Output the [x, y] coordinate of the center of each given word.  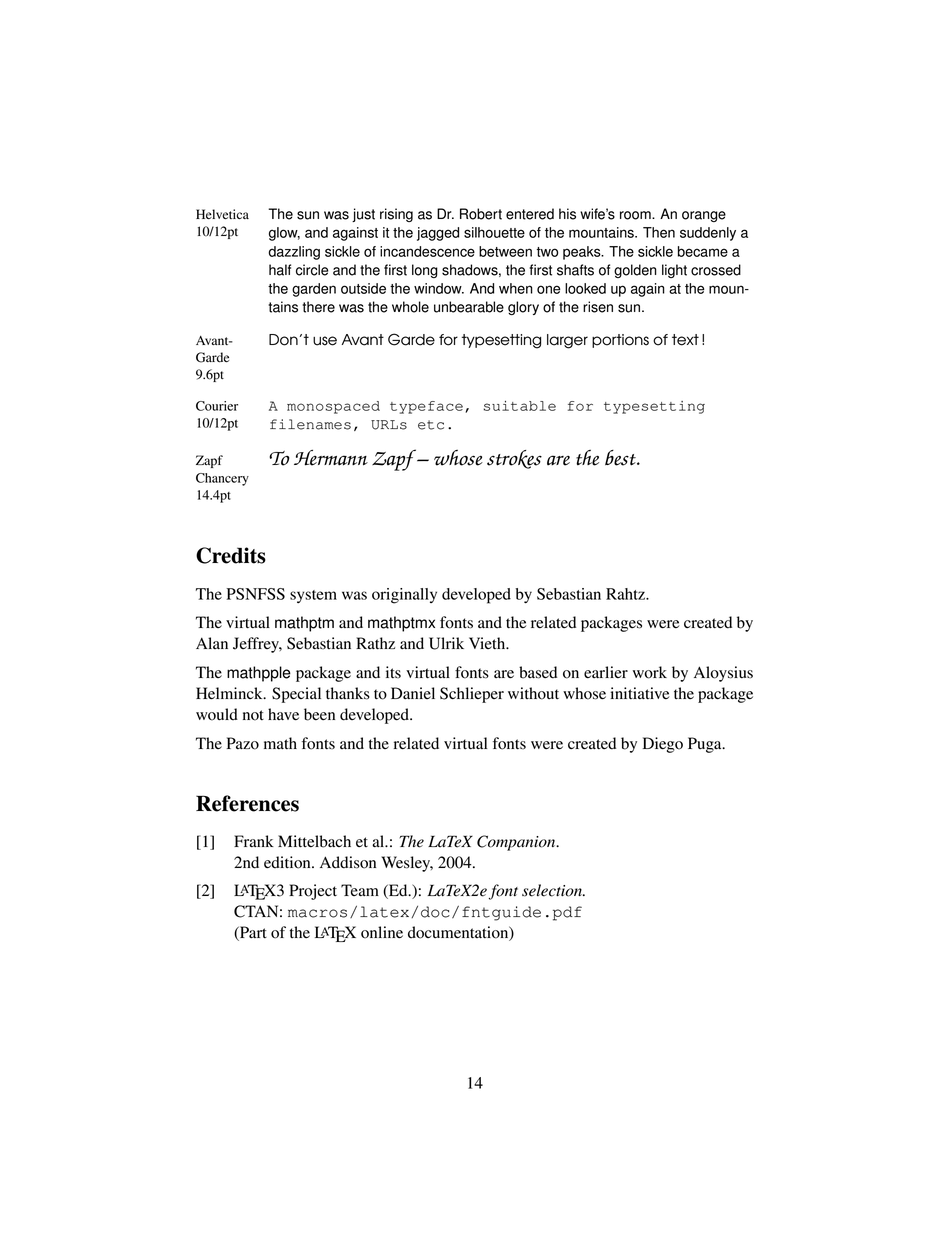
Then [659, 232]
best [622, 458]
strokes [514, 459]
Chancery [222, 479]
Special [296, 695]
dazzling [294, 253]
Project [313, 892]
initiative [640, 693]
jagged [438, 234]
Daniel [413, 693]
